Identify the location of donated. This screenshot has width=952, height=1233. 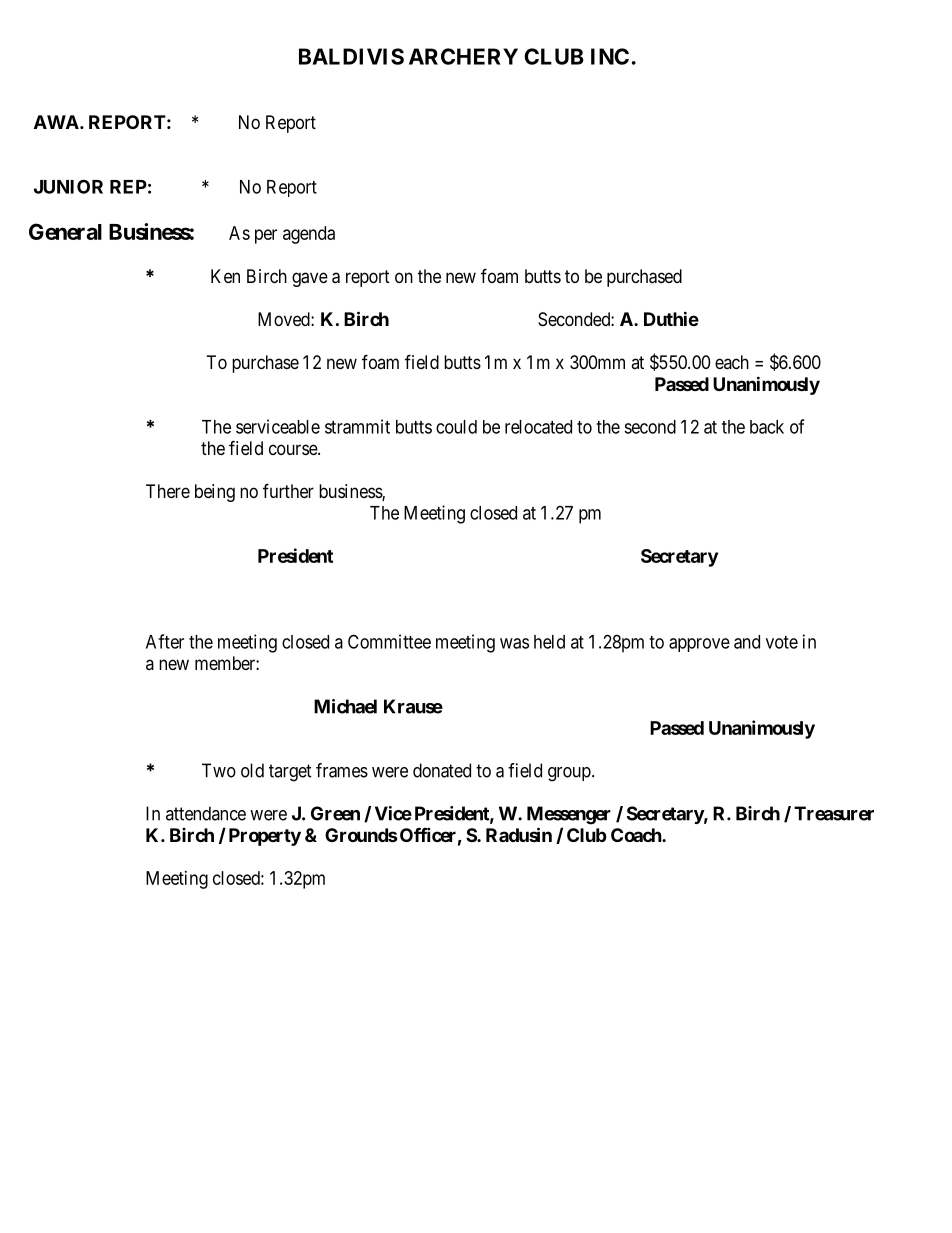
(442, 770).
